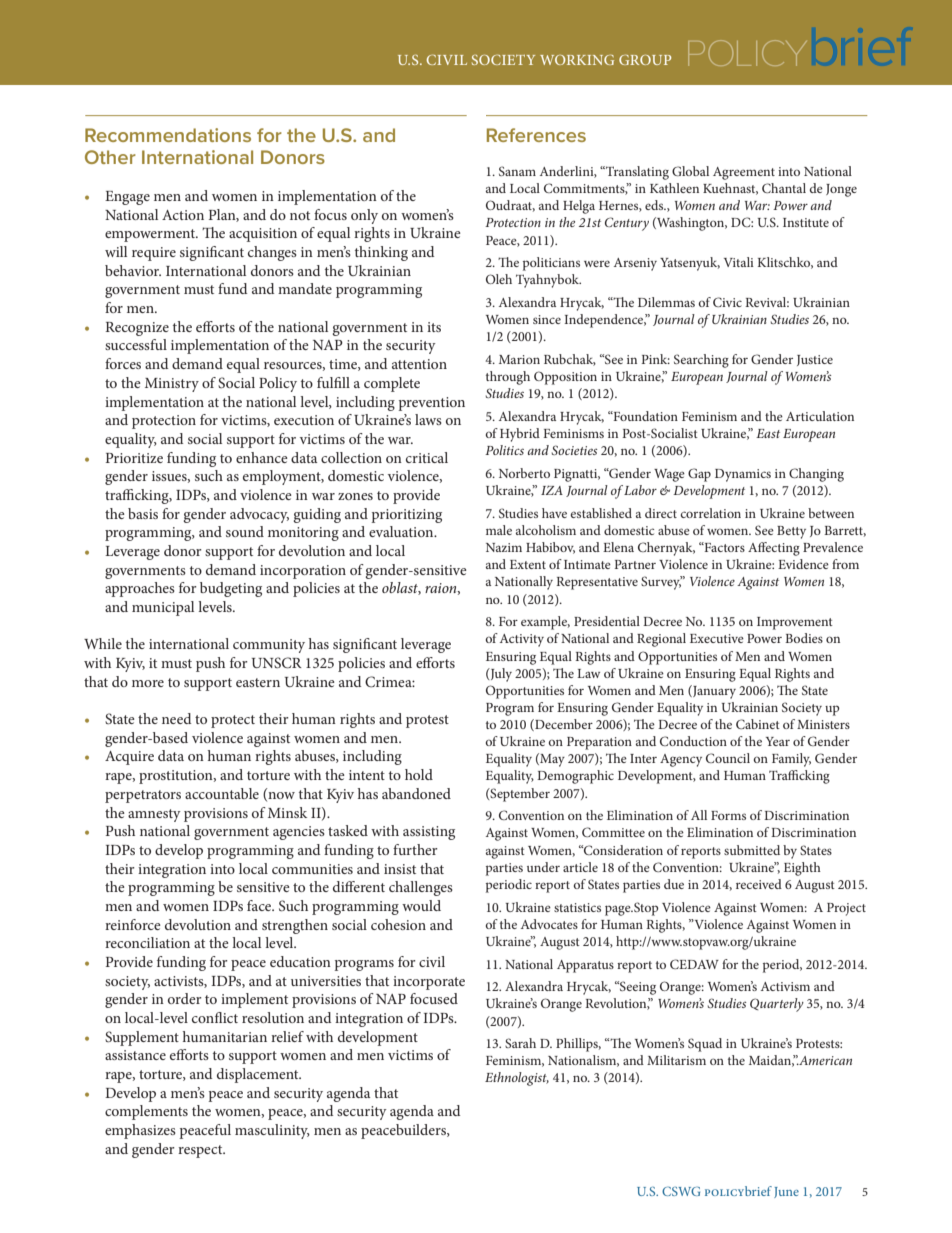 Image resolution: width=952 pixels, height=1233 pixels. Describe the element at coordinates (168, 135) in the screenshot. I see `Recommendations` at that location.
